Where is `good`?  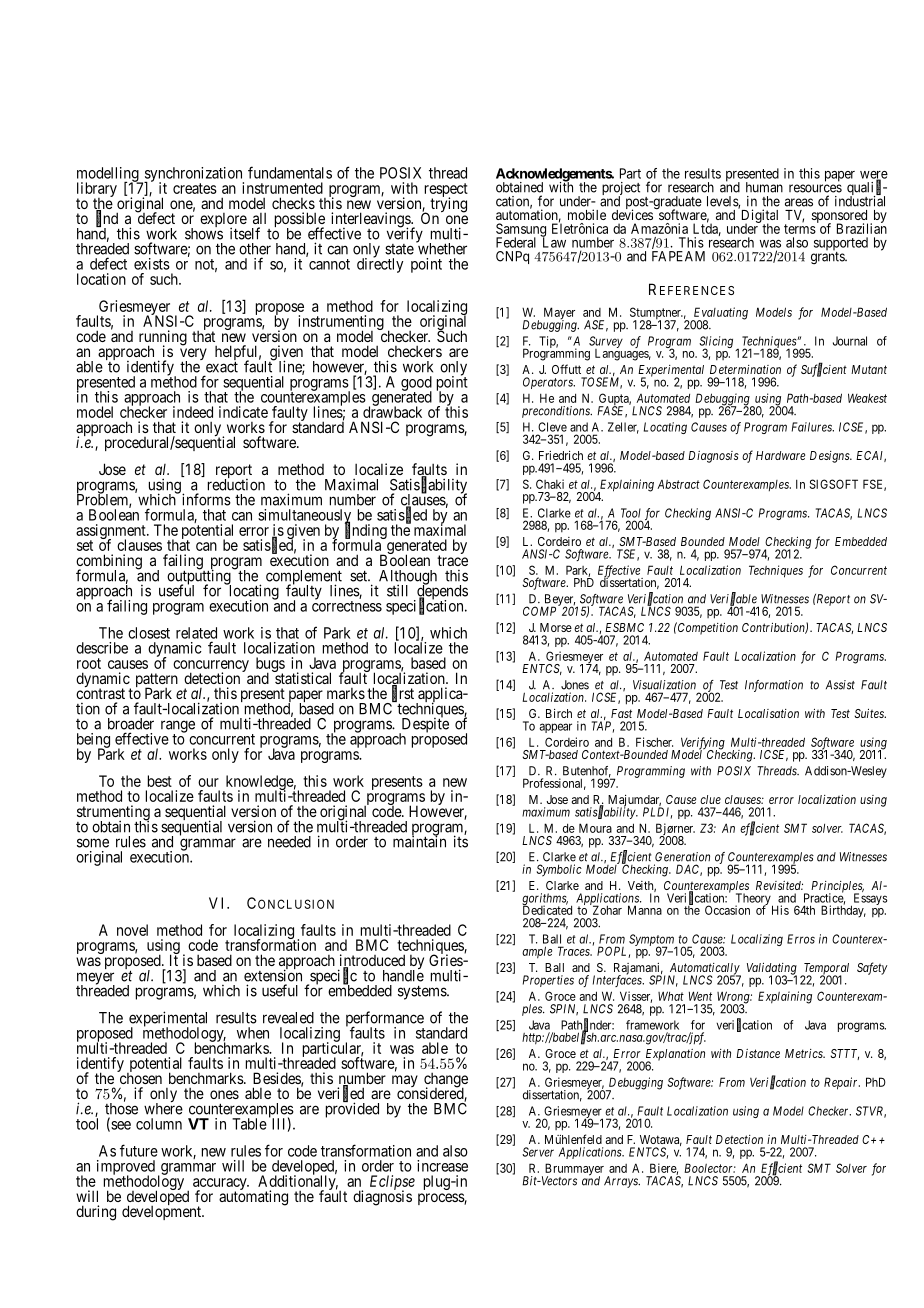
good is located at coordinates (416, 384).
